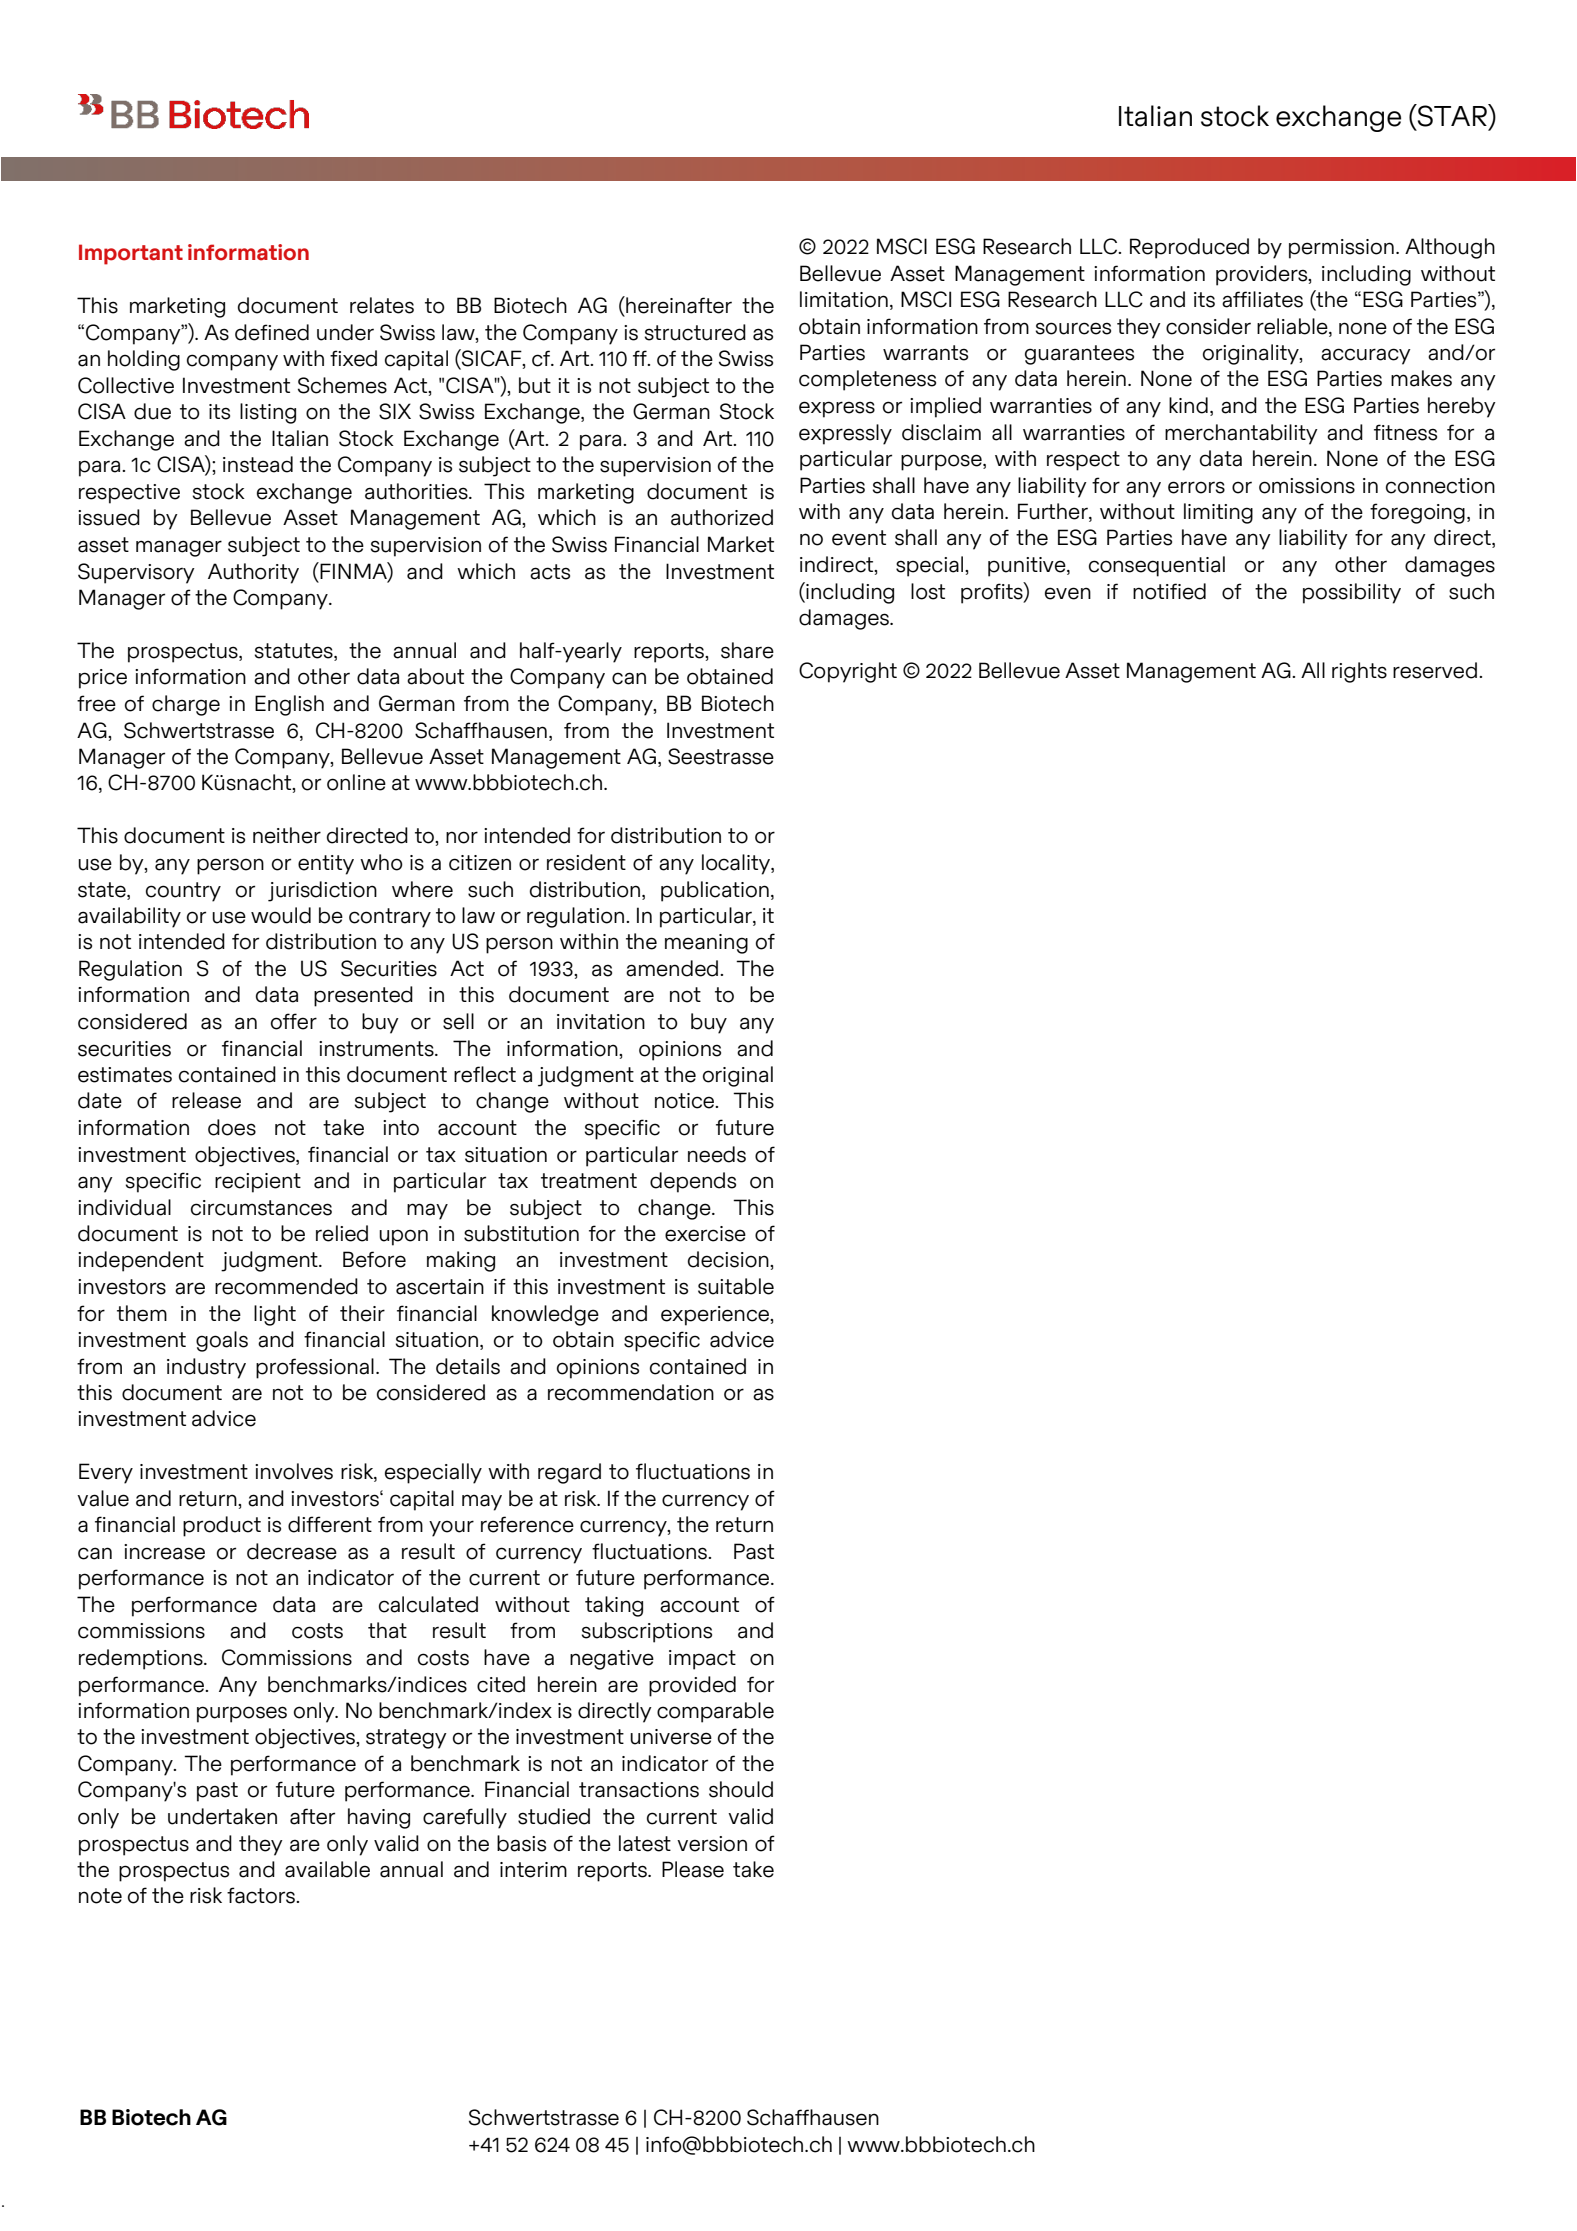  I want to click on English, so click(289, 705).
